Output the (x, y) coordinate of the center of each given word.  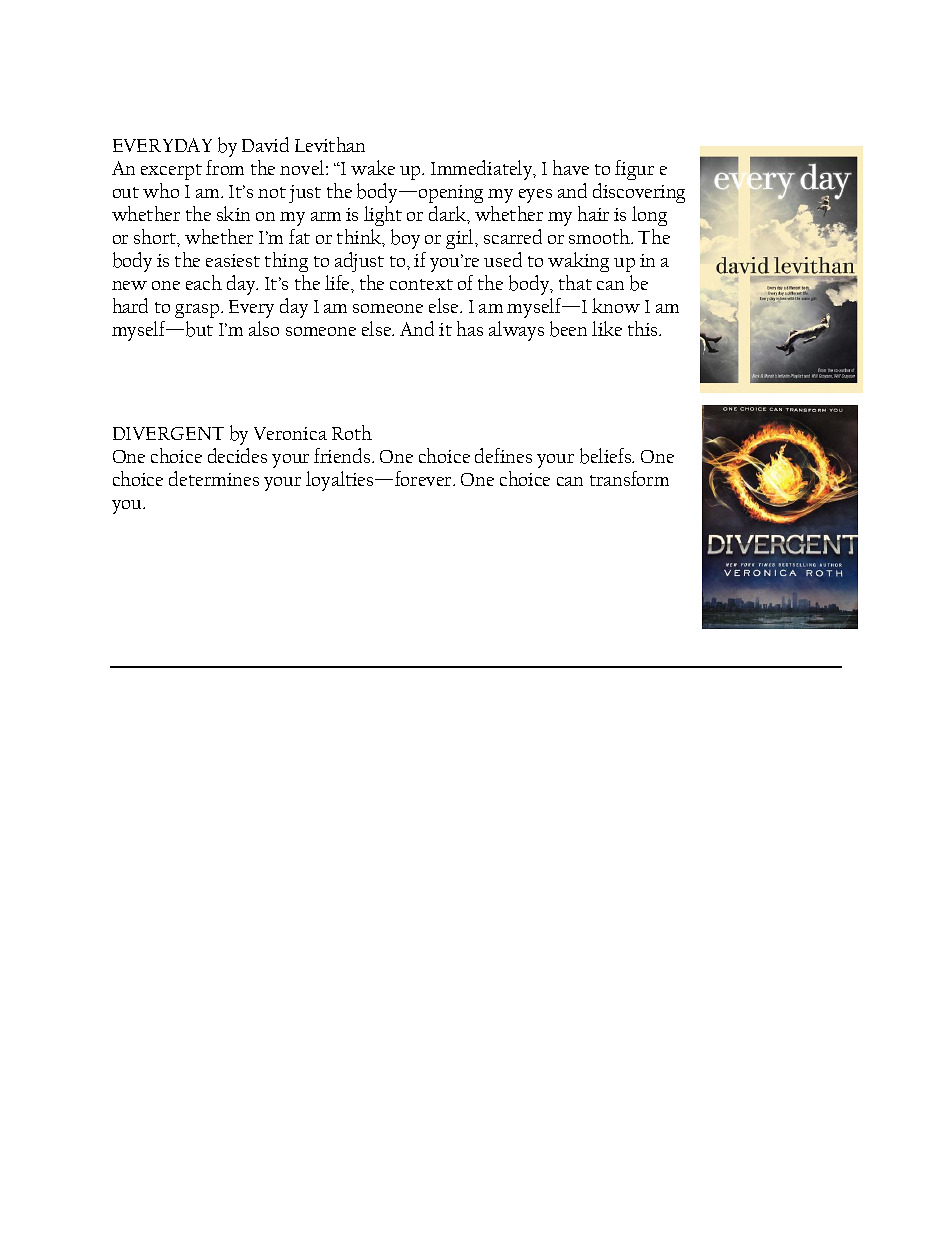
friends (343, 455)
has (470, 328)
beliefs (607, 456)
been (568, 329)
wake (373, 167)
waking (578, 262)
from (225, 167)
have (571, 167)
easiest (233, 260)
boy (405, 239)
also (264, 328)
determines (214, 478)
